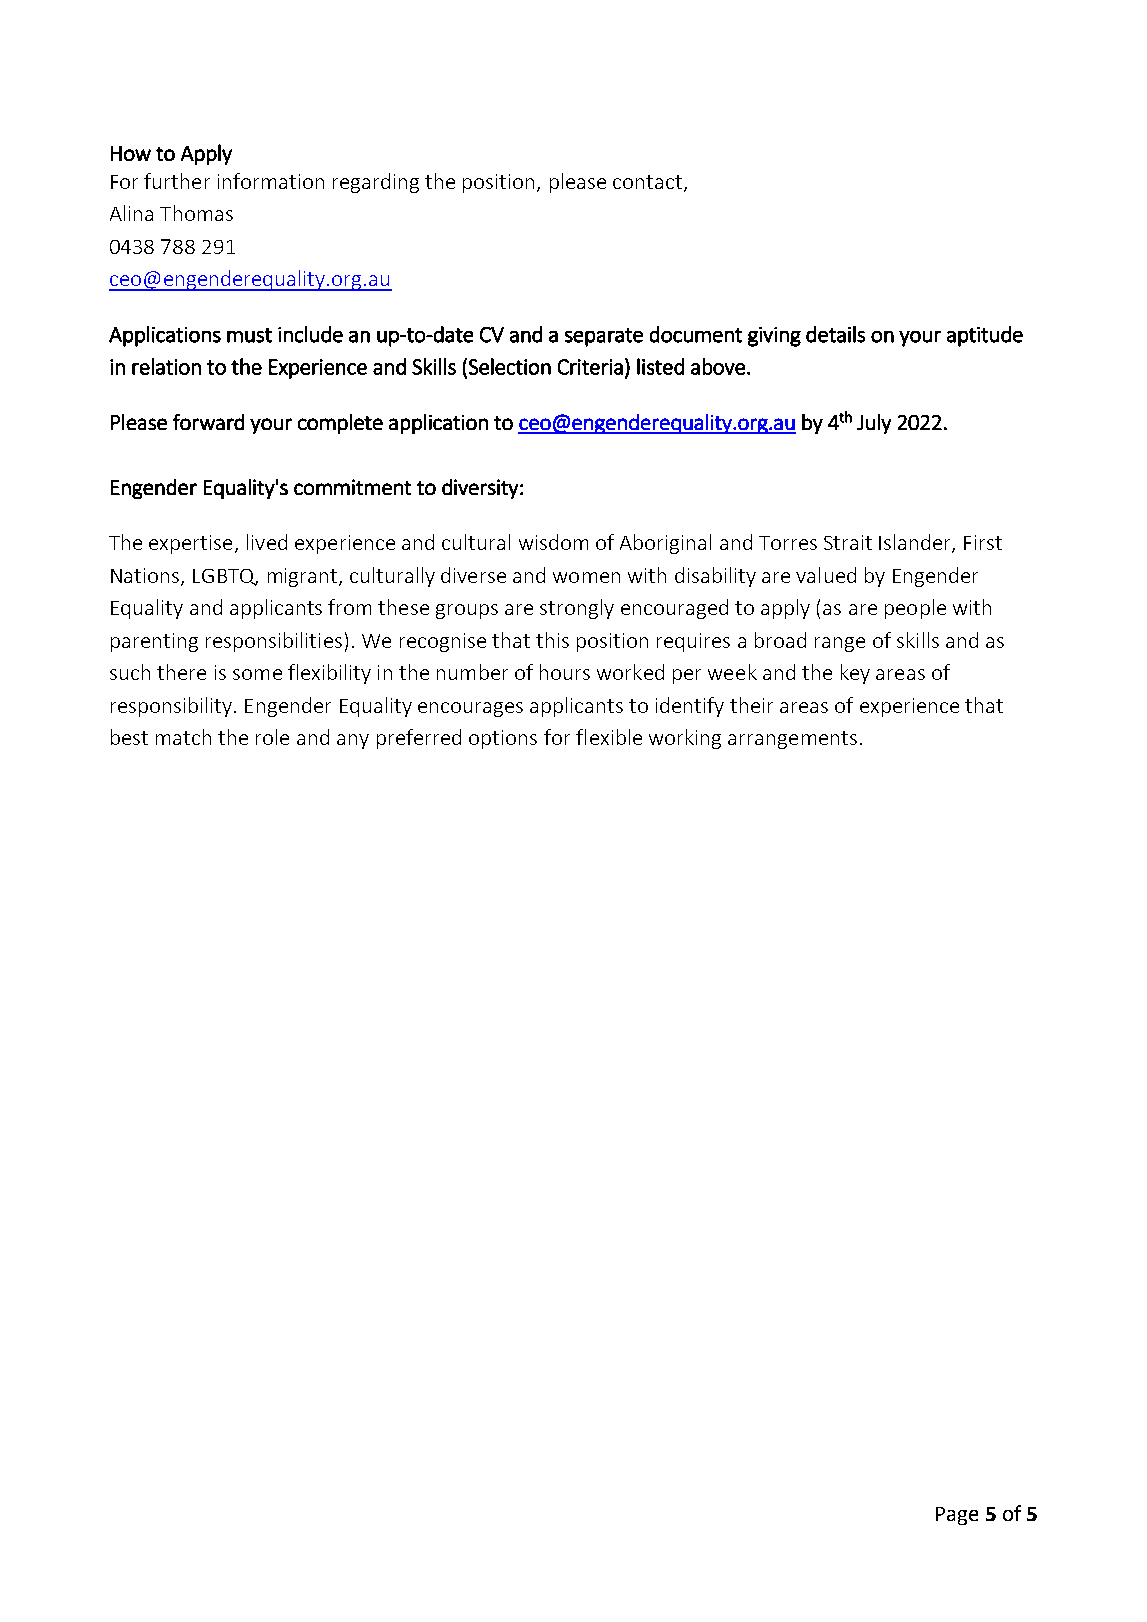 Image resolution: width=1147 pixels, height=1622 pixels. I want to click on information, so click(271, 181).
